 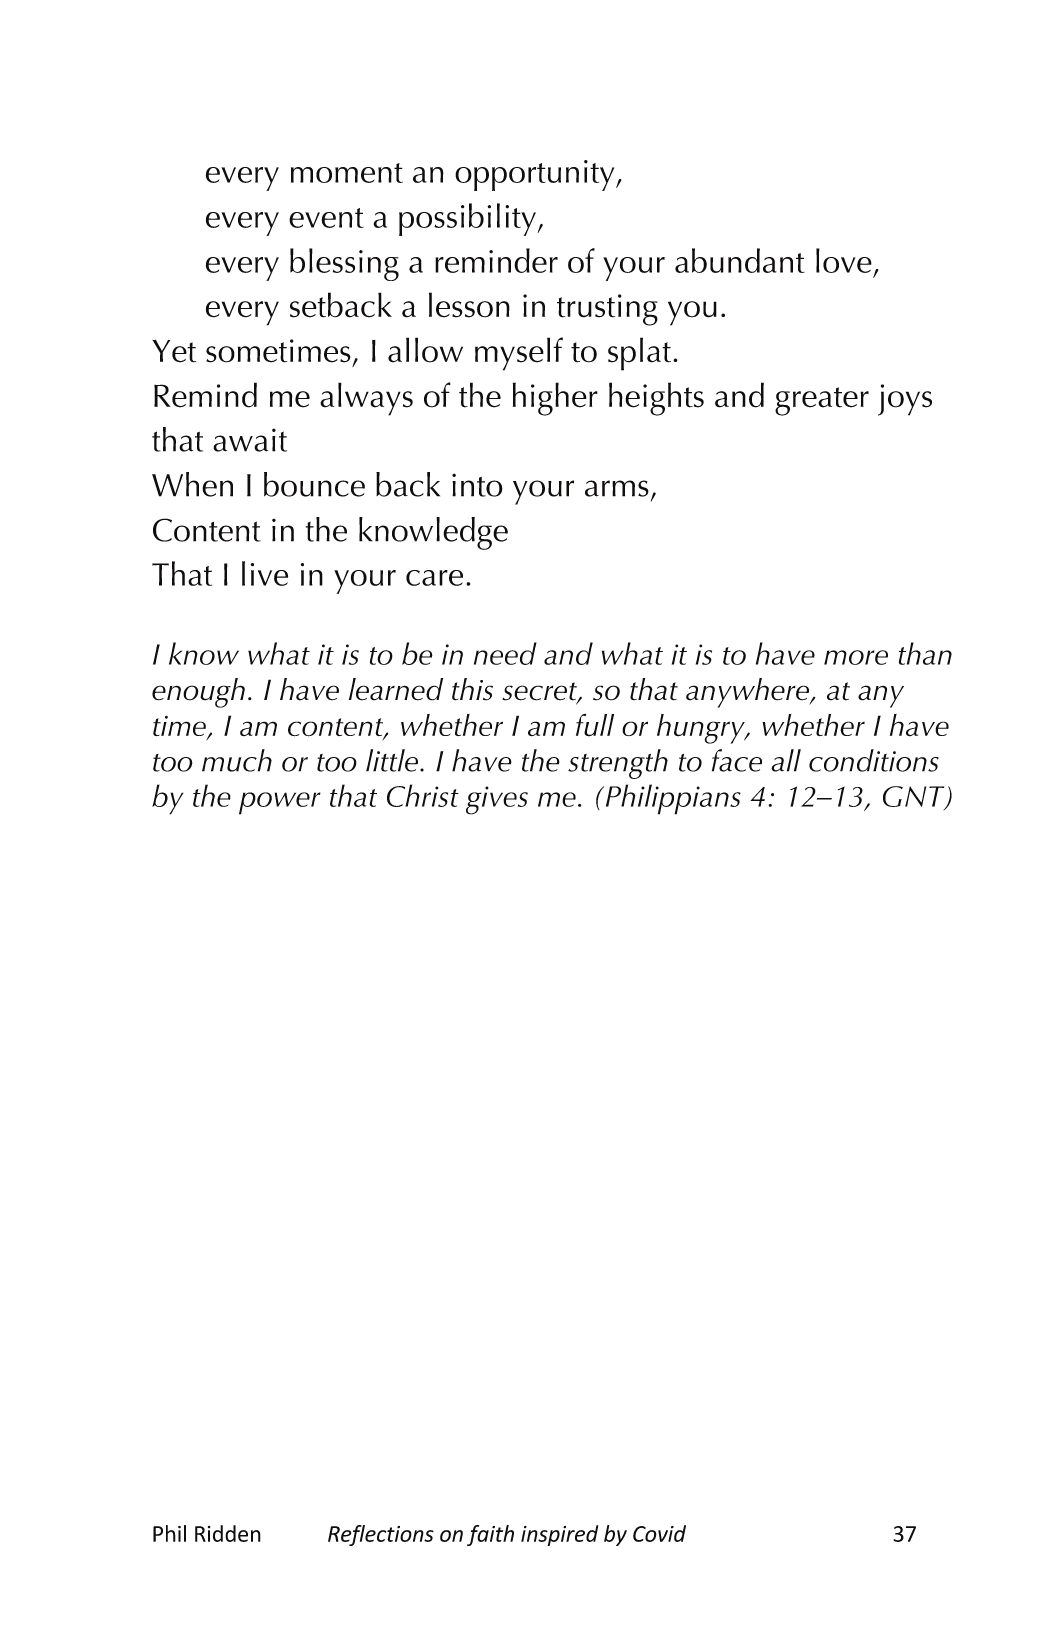 What do you see at coordinates (326, 218) in the page?
I see `event` at bounding box center [326, 218].
